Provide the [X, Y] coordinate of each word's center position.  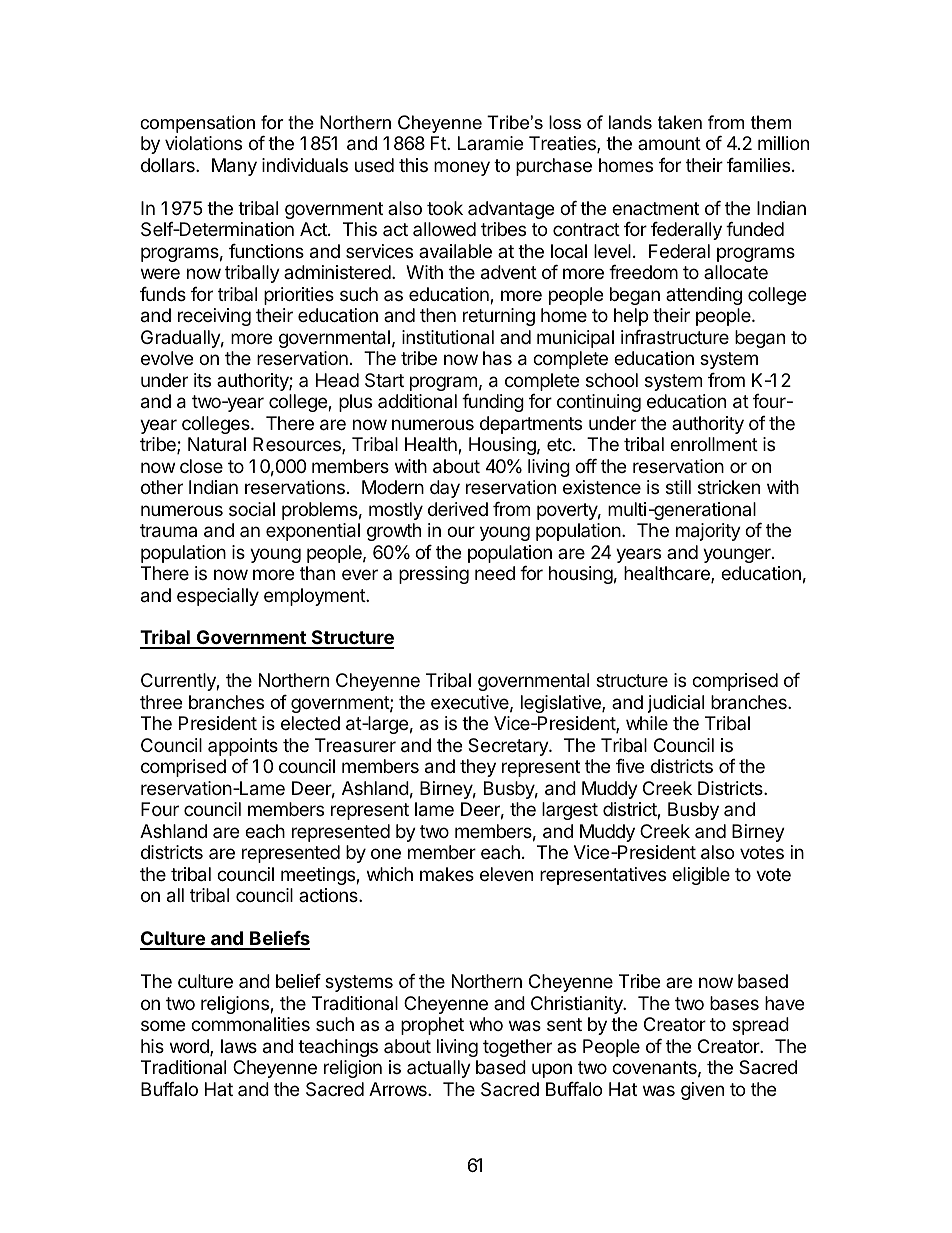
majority [708, 532]
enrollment [714, 444]
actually [439, 1069]
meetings [319, 876]
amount [669, 143]
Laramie [490, 143]
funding [493, 403]
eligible [701, 876]
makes [447, 874]
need [495, 573]
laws [239, 1046]
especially [218, 597]
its [202, 380]
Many [234, 167]
